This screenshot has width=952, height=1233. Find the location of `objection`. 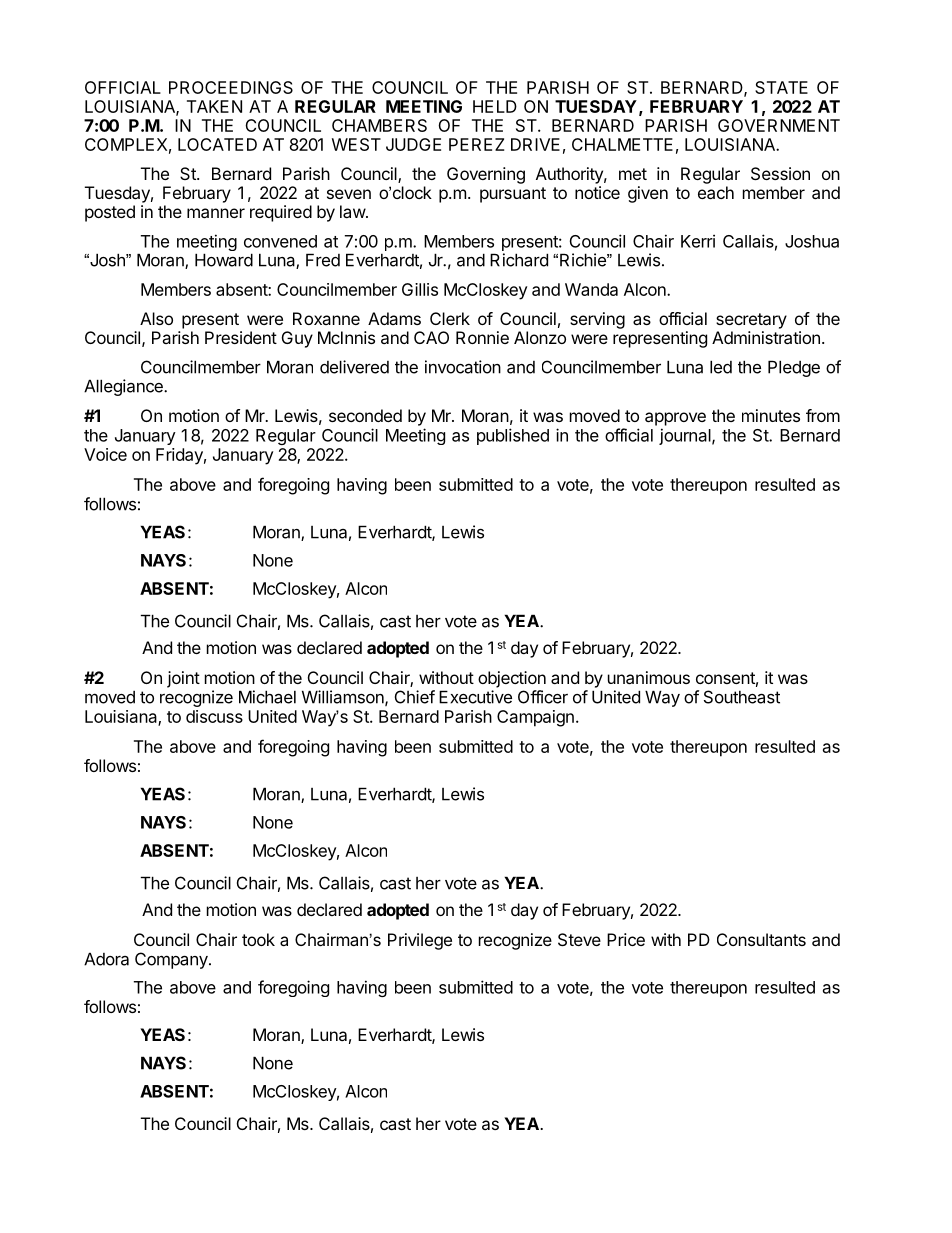

objection is located at coordinates (512, 679).
